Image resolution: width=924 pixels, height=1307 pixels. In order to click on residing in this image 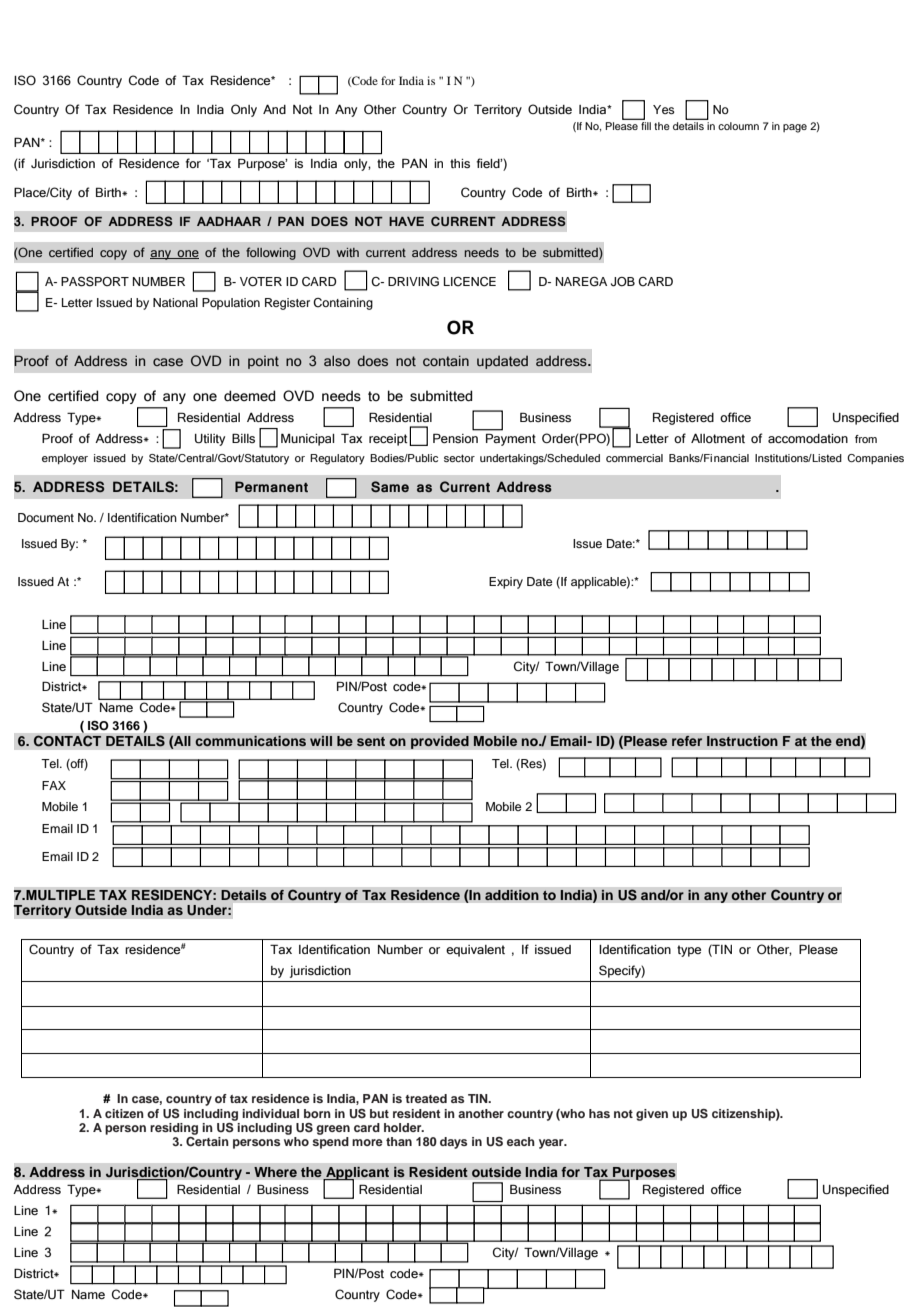, I will do `click(174, 1129)`.
